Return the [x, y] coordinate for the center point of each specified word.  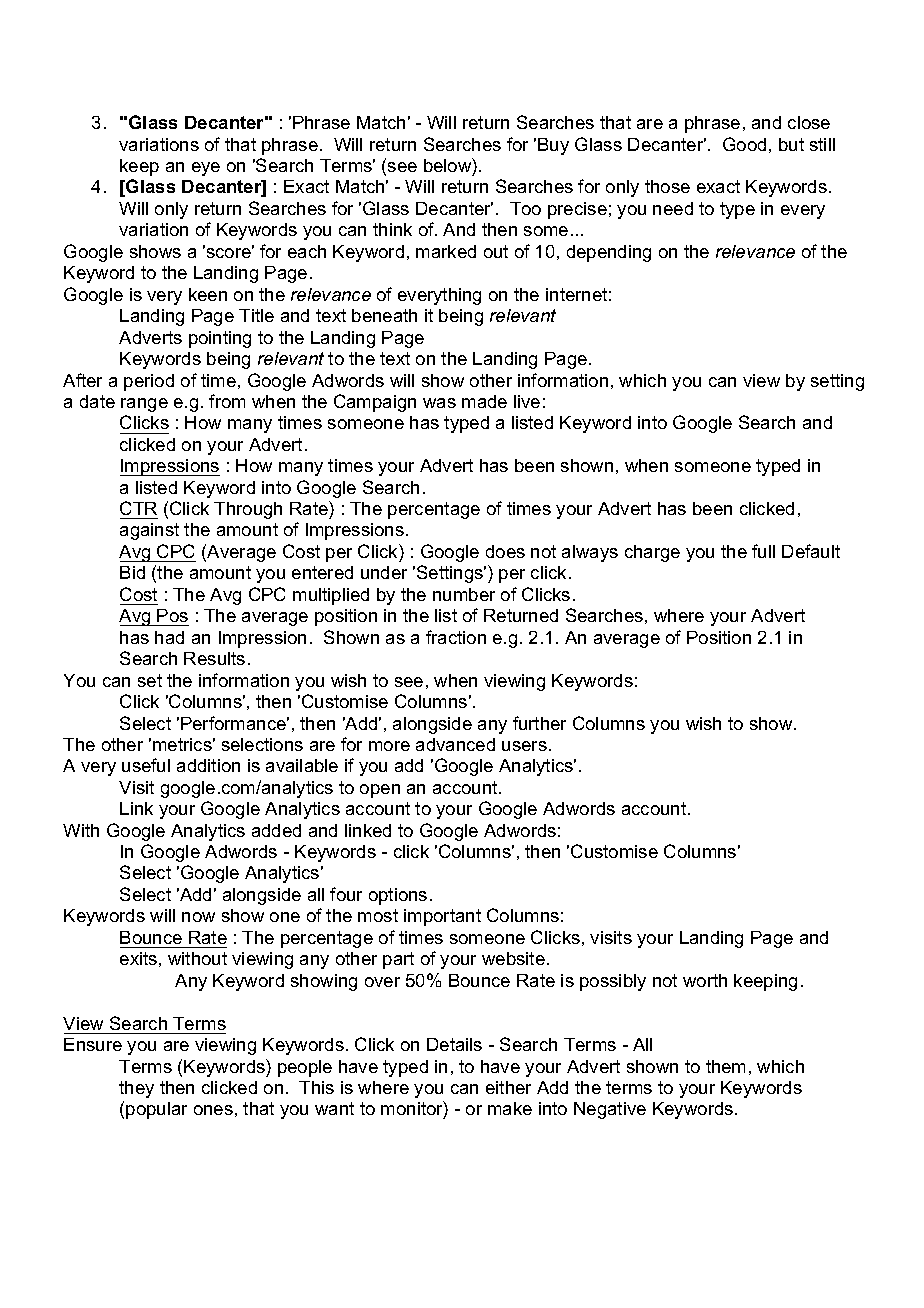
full [763, 551]
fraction [456, 637]
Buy [553, 146]
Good [744, 144]
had [169, 637]
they [136, 1089]
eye [206, 169]
